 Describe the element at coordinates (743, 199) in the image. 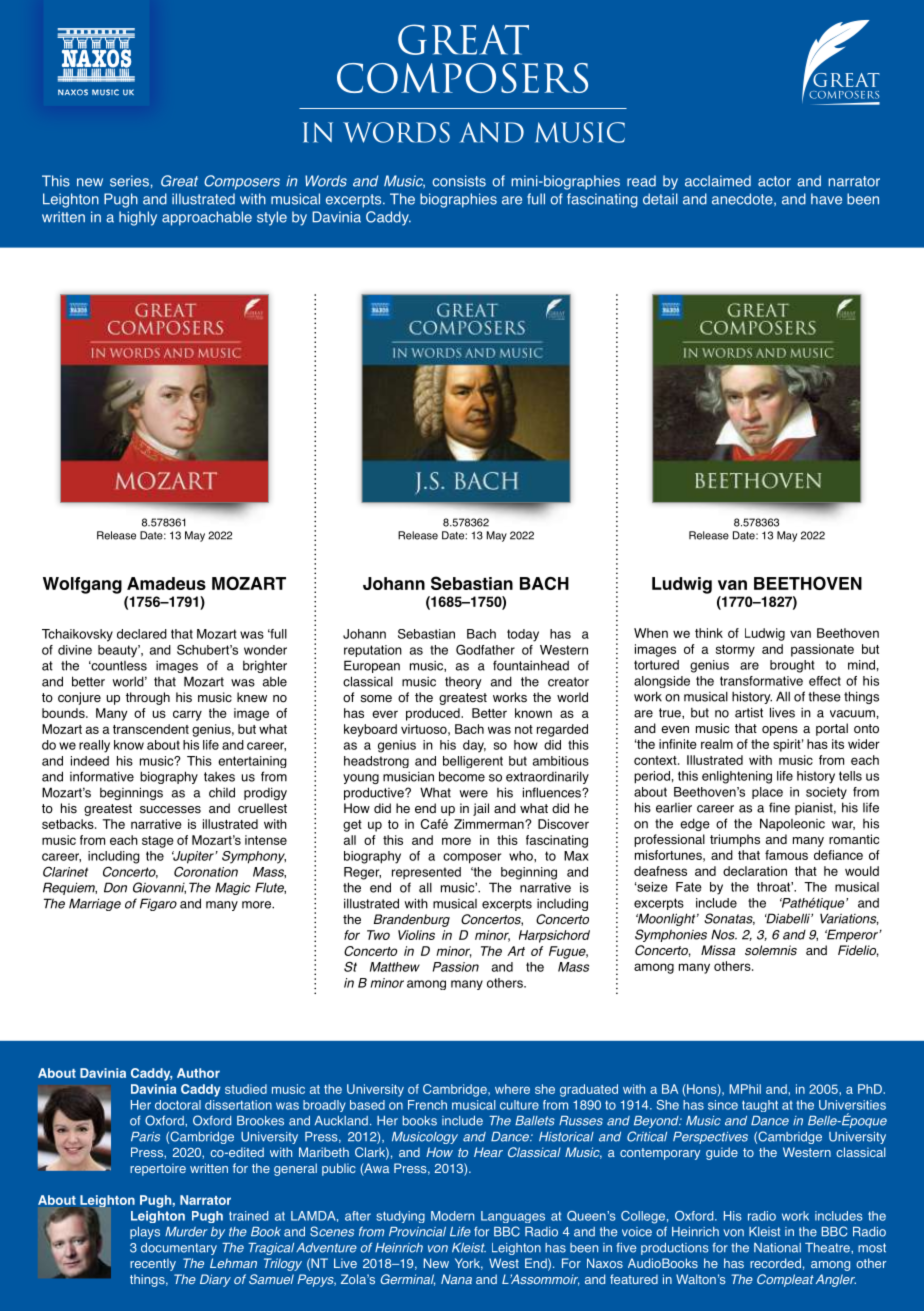

I see `anecdote` at that location.
